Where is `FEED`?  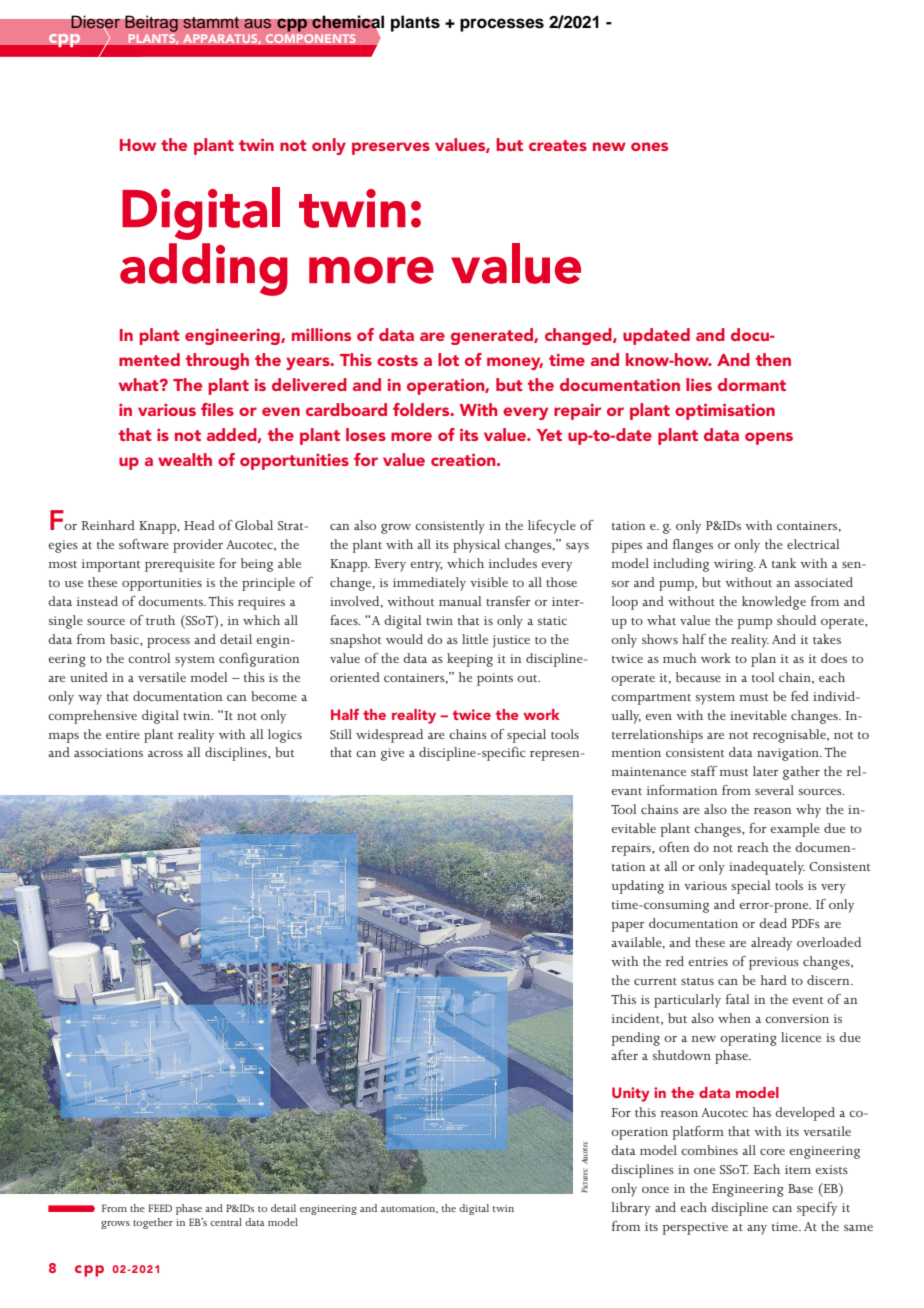
FEED is located at coordinates (160, 1208).
